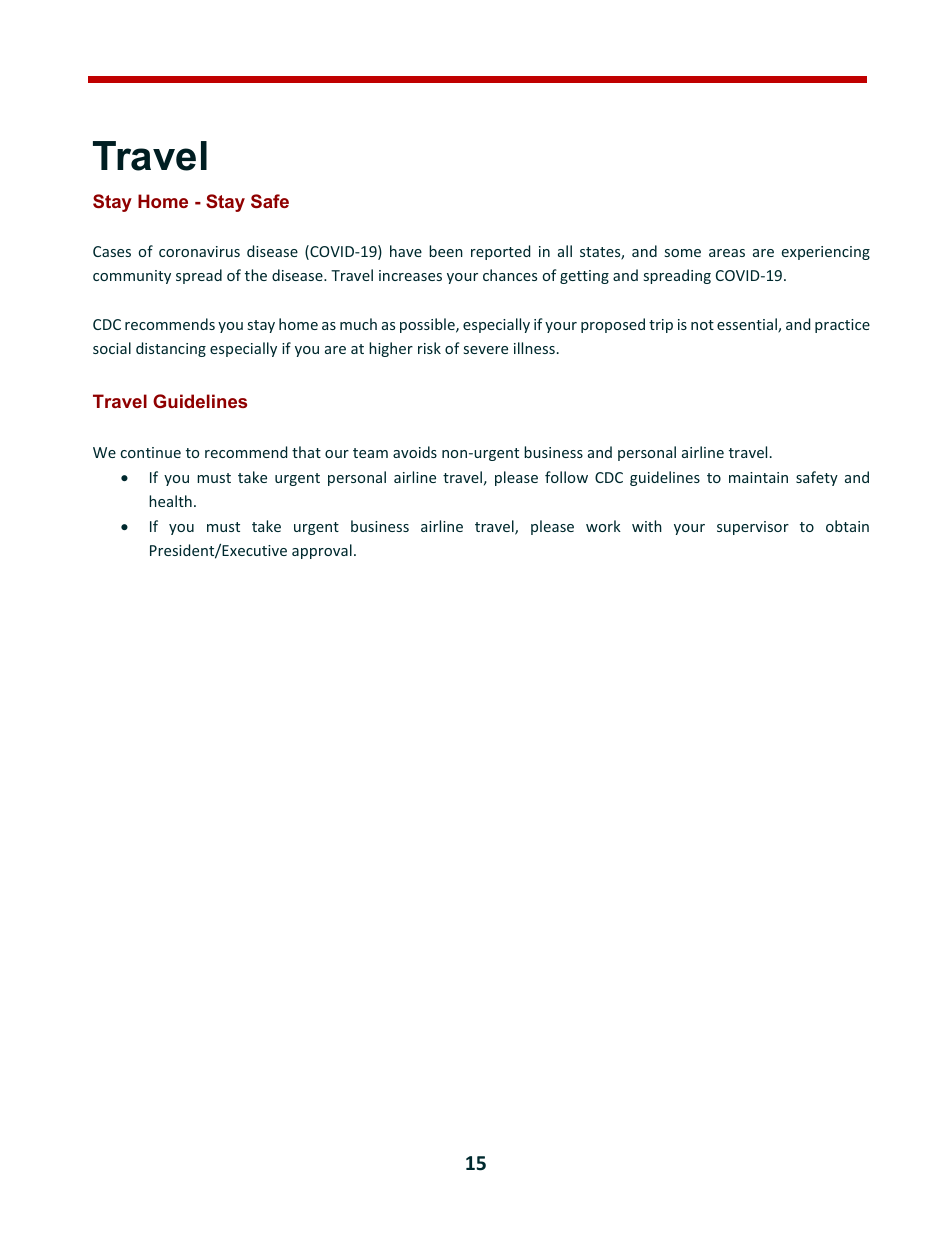 The image size is (952, 1233). Describe the element at coordinates (486, 350) in the image. I see `severe` at that location.
